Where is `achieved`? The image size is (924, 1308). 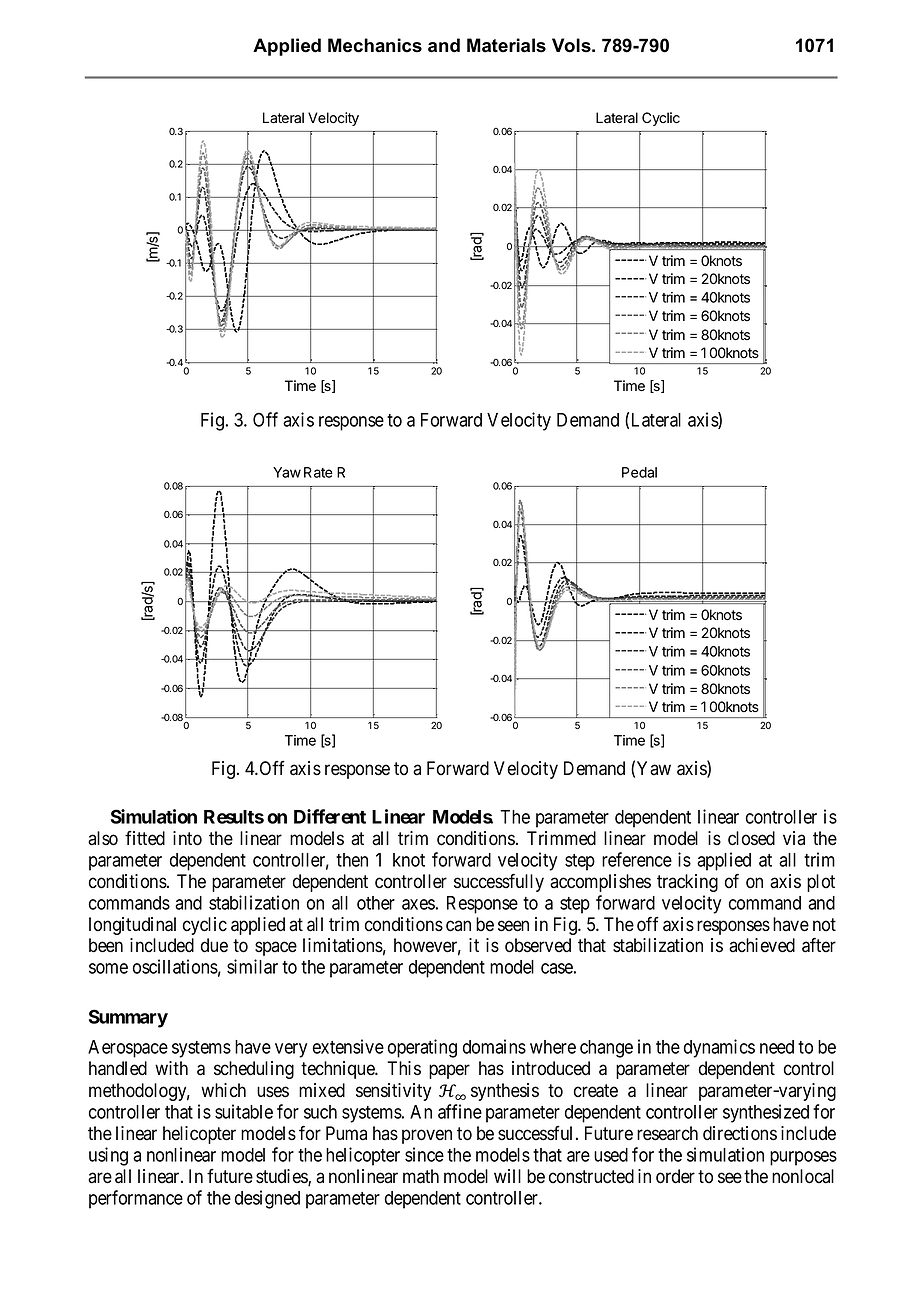 achieved is located at coordinates (762, 945).
